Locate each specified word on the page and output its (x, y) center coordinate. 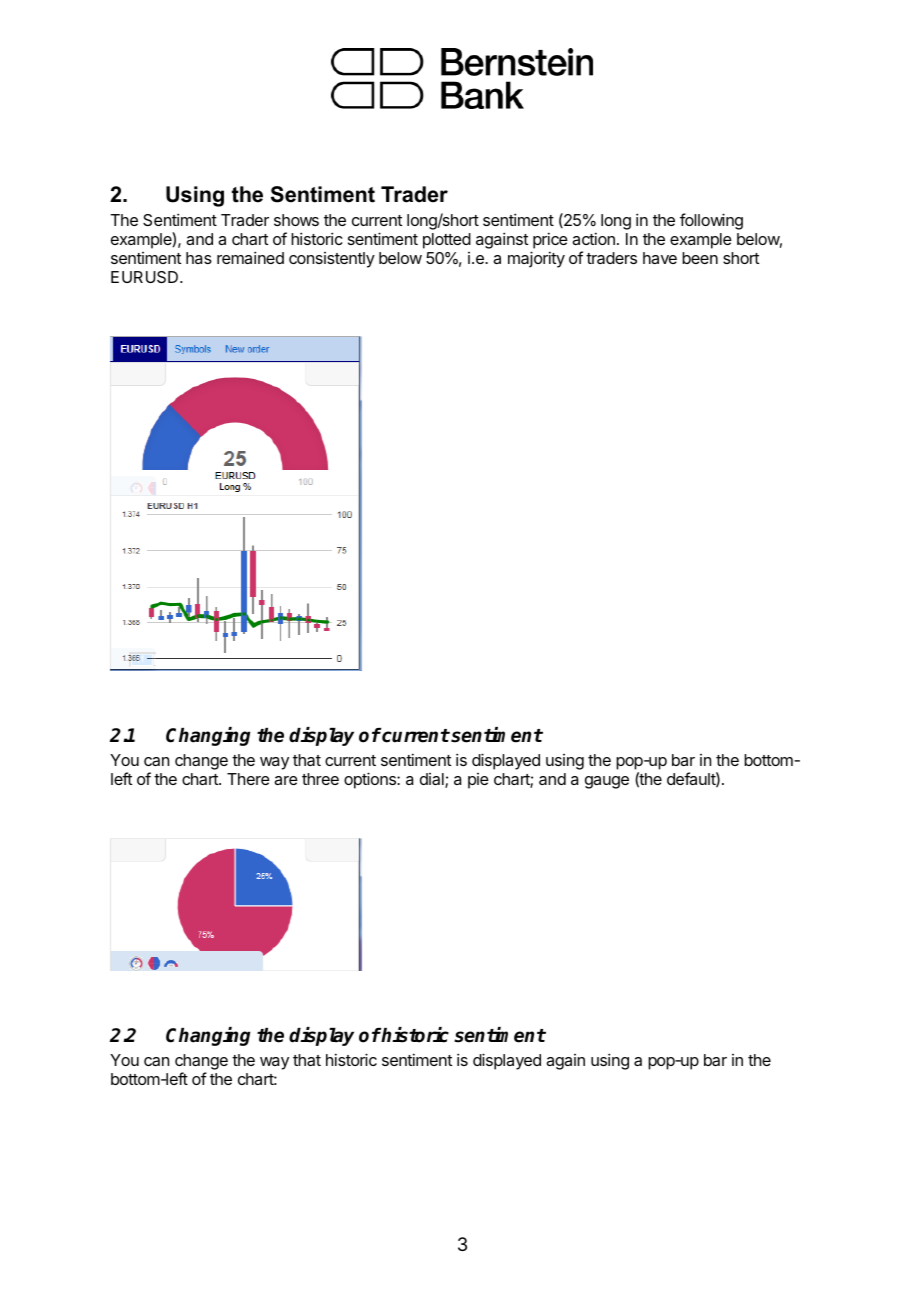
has (199, 258)
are (286, 780)
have (660, 258)
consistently (332, 260)
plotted (447, 241)
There (248, 779)
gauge (607, 782)
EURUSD (146, 277)
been (700, 258)
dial (433, 780)
